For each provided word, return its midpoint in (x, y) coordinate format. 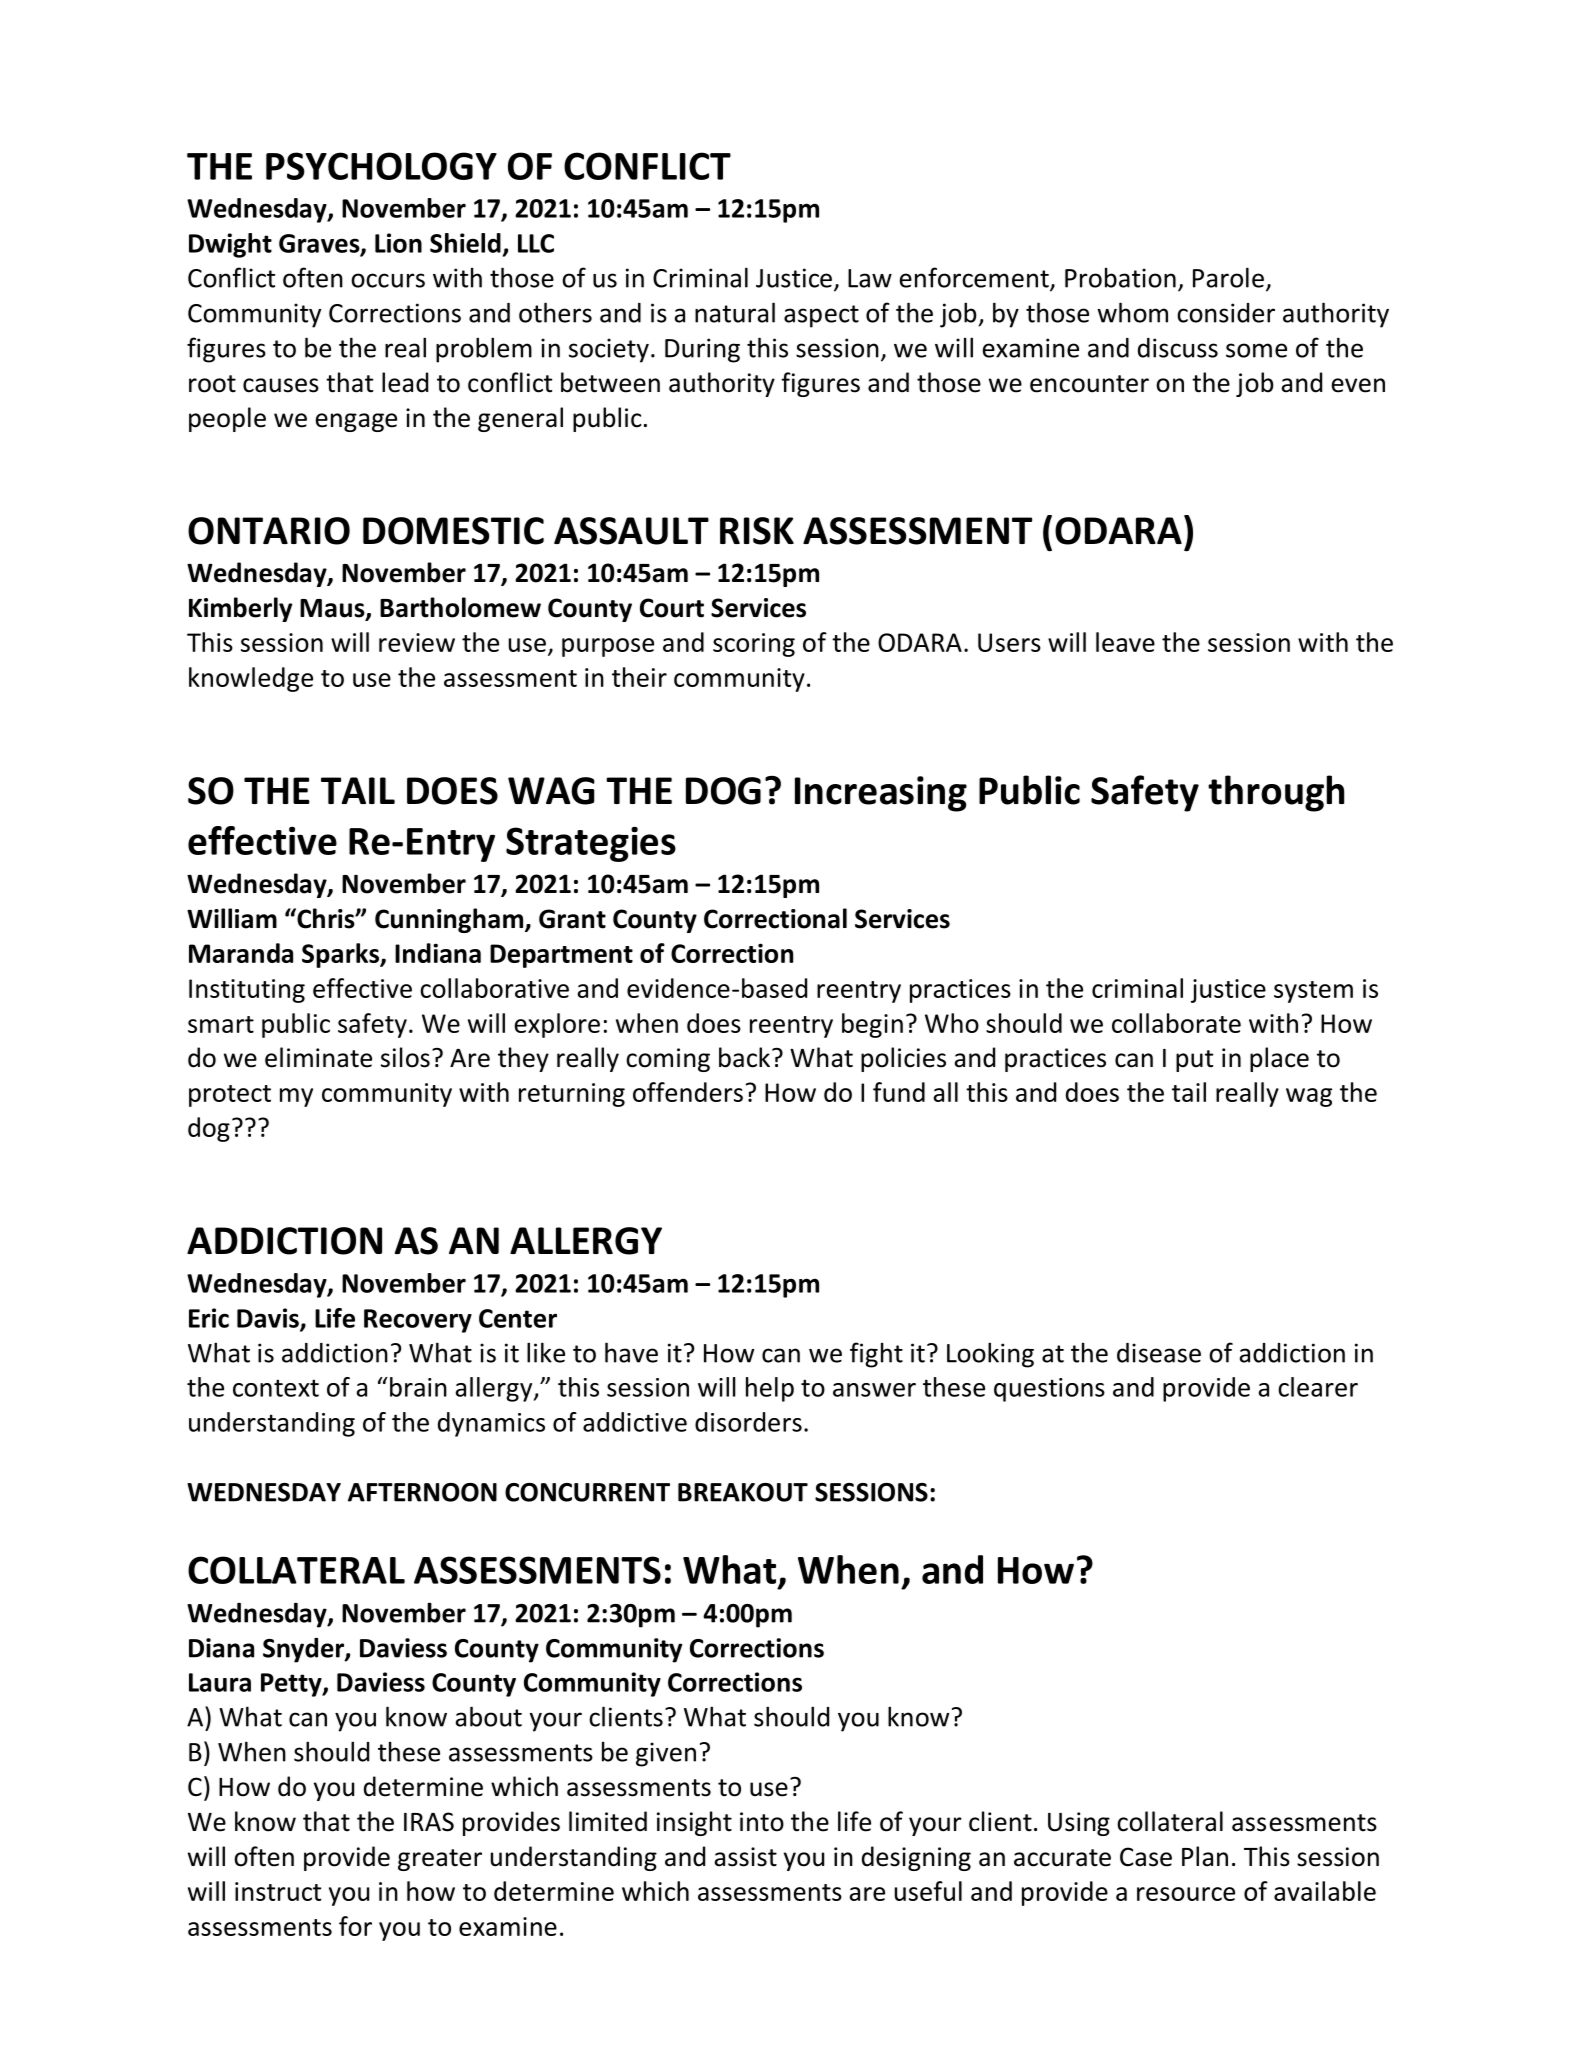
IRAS (429, 1822)
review (417, 642)
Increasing (881, 794)
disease (1159, 1353)
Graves (320, 244)
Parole (1228, 277)
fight (876, 1355)
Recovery (418, 1321)
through (1276, 793)
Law (870, 278)
